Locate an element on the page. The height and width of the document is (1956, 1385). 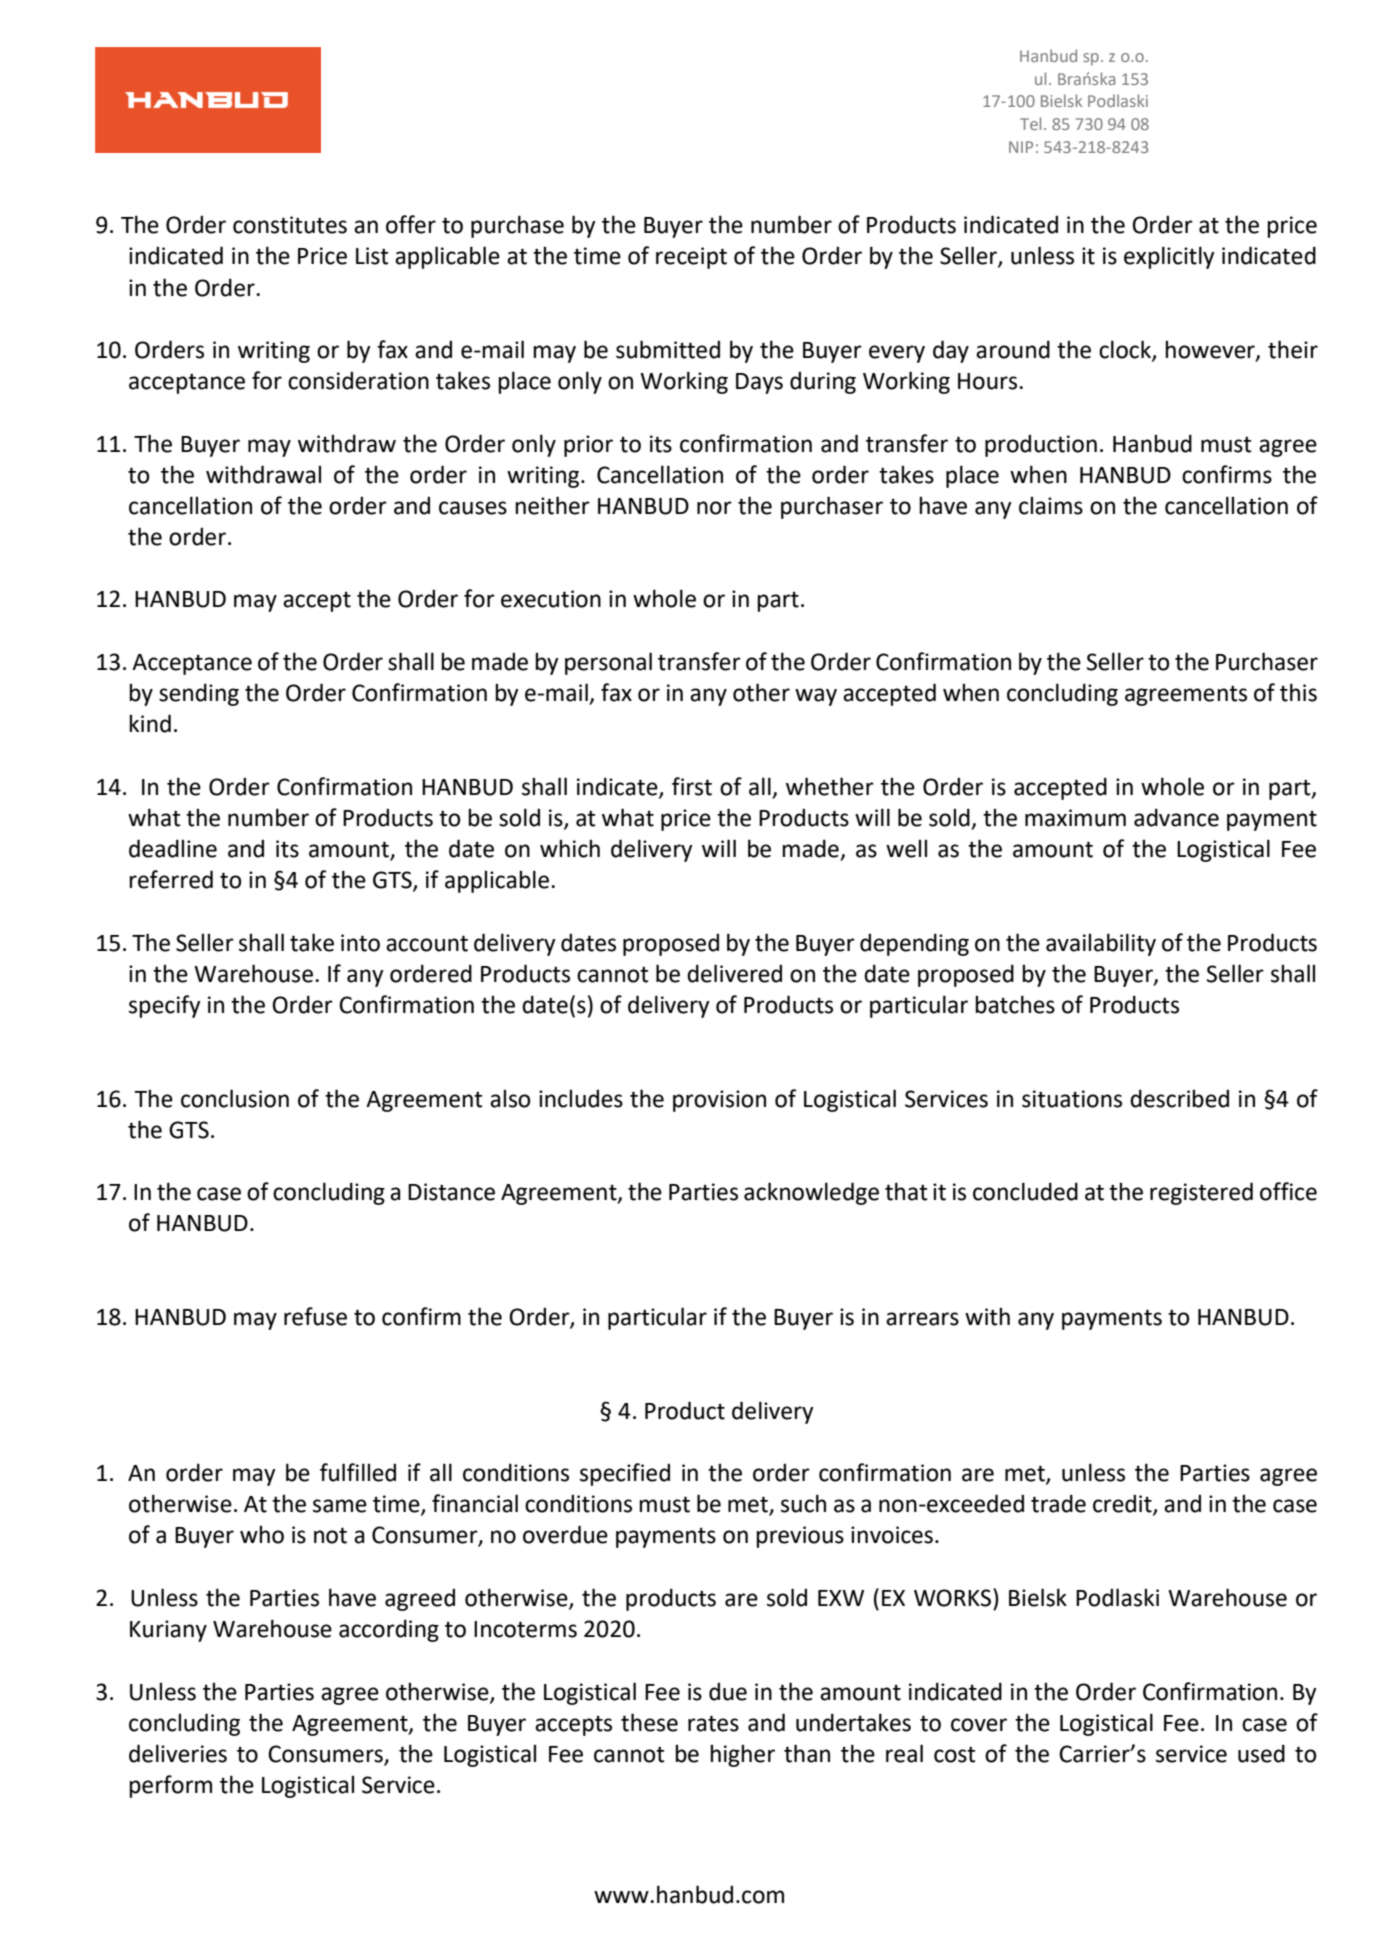
deliveries is located at coordinates (178, 1753).
